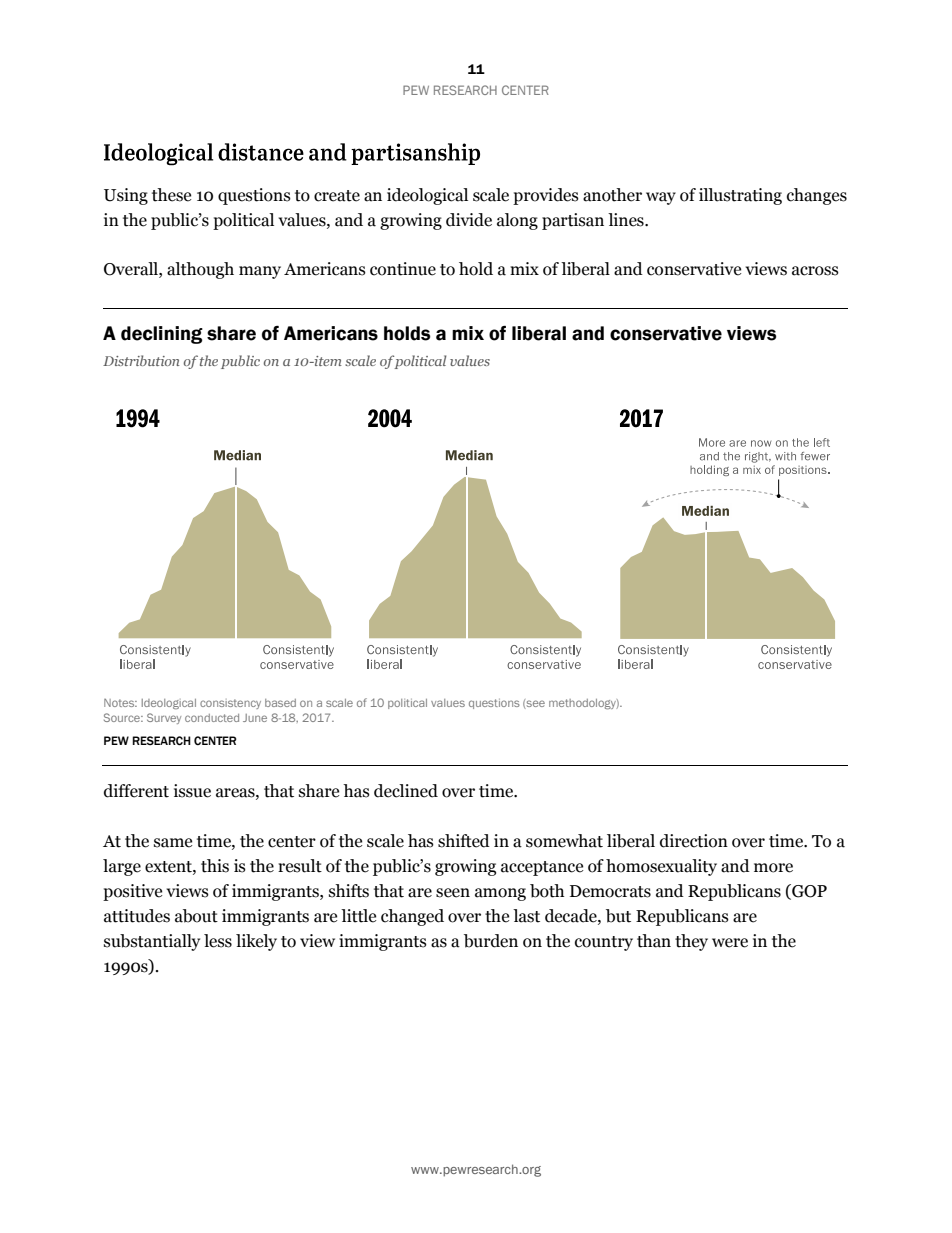 This screenshot has width=952, height=1233. I want to click on across, so click(815, 271).
